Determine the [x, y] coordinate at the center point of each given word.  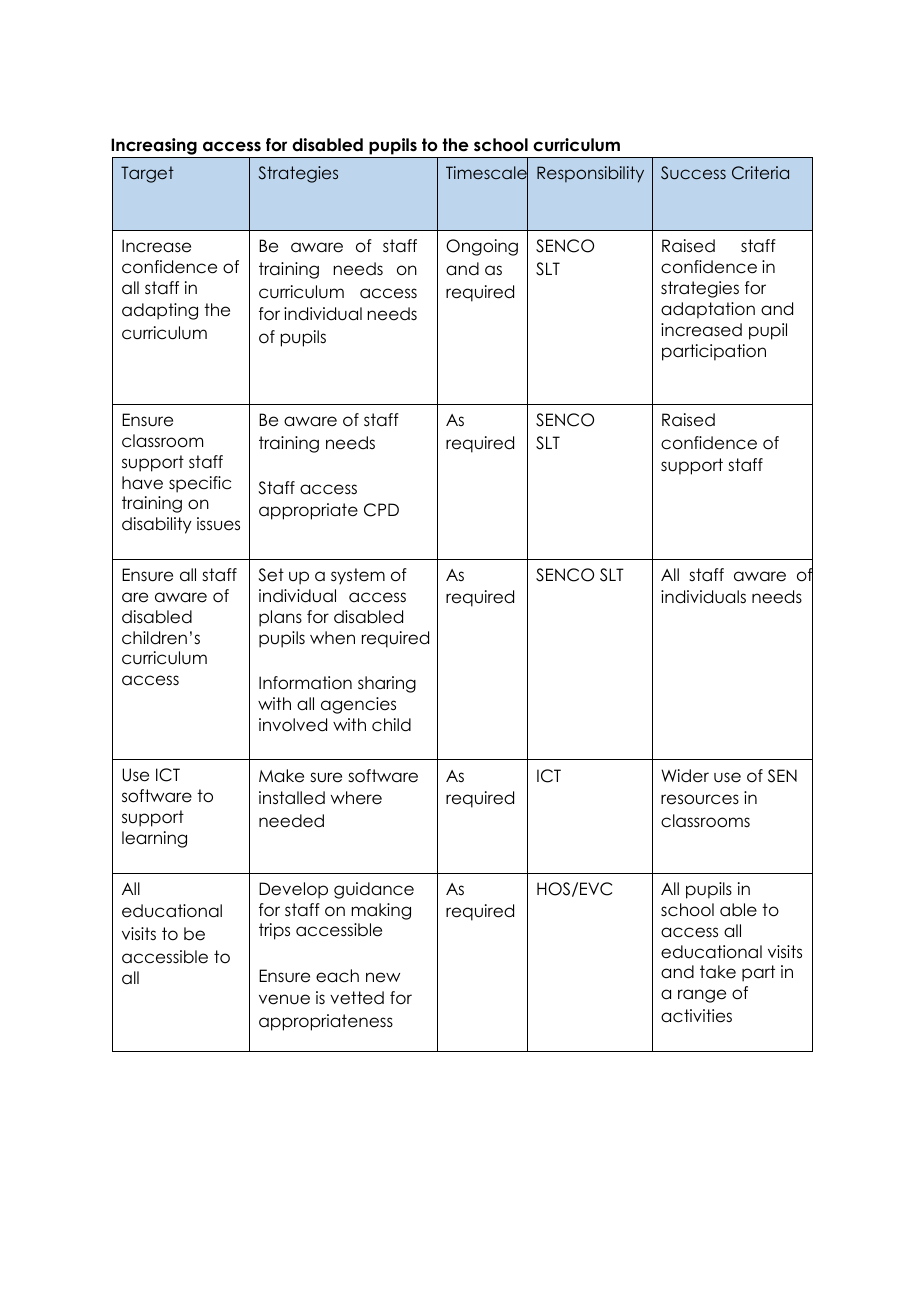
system [358, 576]
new [383, 977]
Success [693, 173]
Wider [685, 776]
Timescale [487, 173]
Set [271, 575]
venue [284, 999]
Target [147, 174]
